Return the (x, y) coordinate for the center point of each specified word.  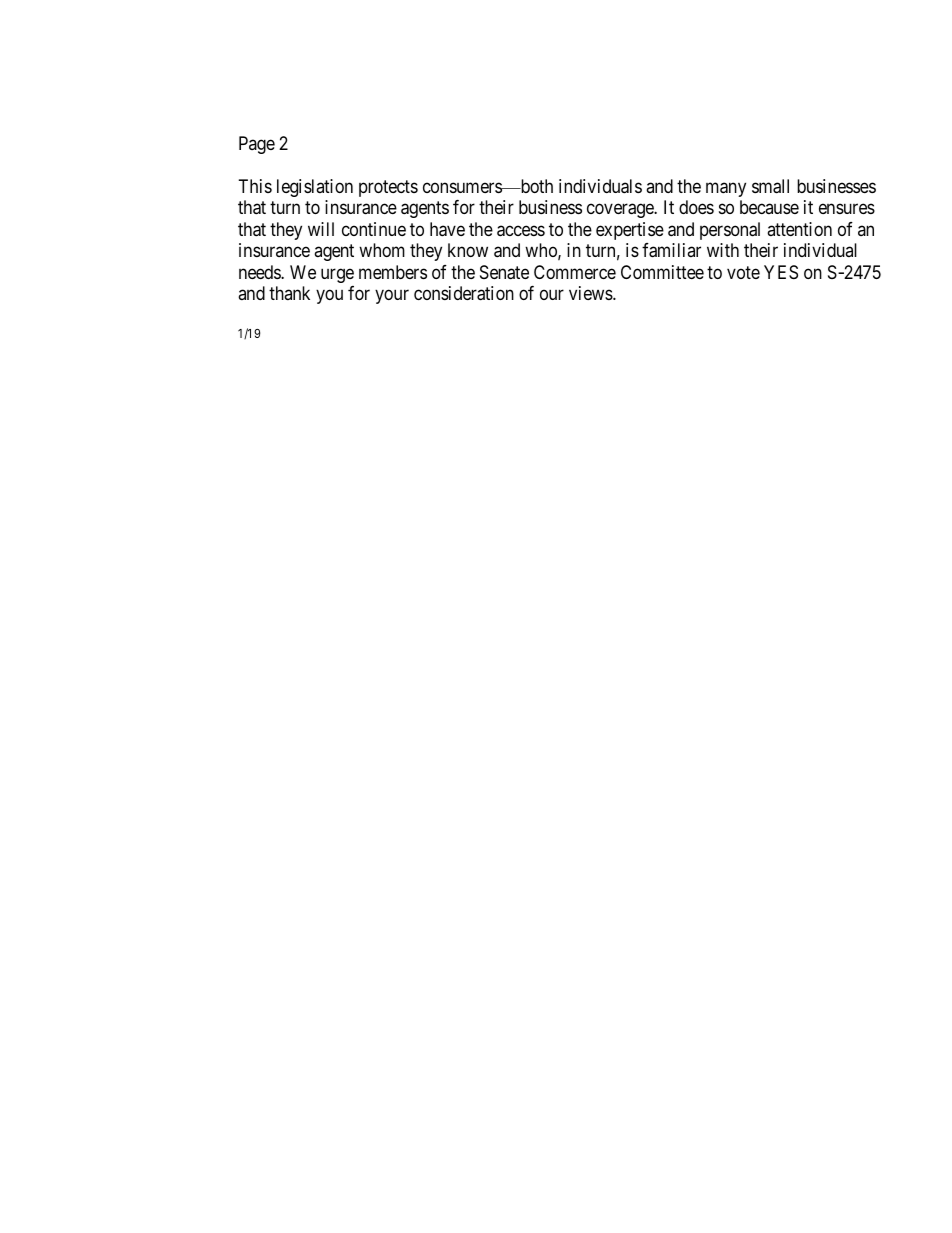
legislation (315, 188)
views (591, 293)
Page (257, 145)
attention (799, 229)
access (521, 231)
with (723, 250)
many (726, 189)
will (321, 229)
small (770, 186)
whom (382, 250)
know (468, 250)
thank (289, 293)
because (769, 207)
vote (743, 272)
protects (388, 188)
